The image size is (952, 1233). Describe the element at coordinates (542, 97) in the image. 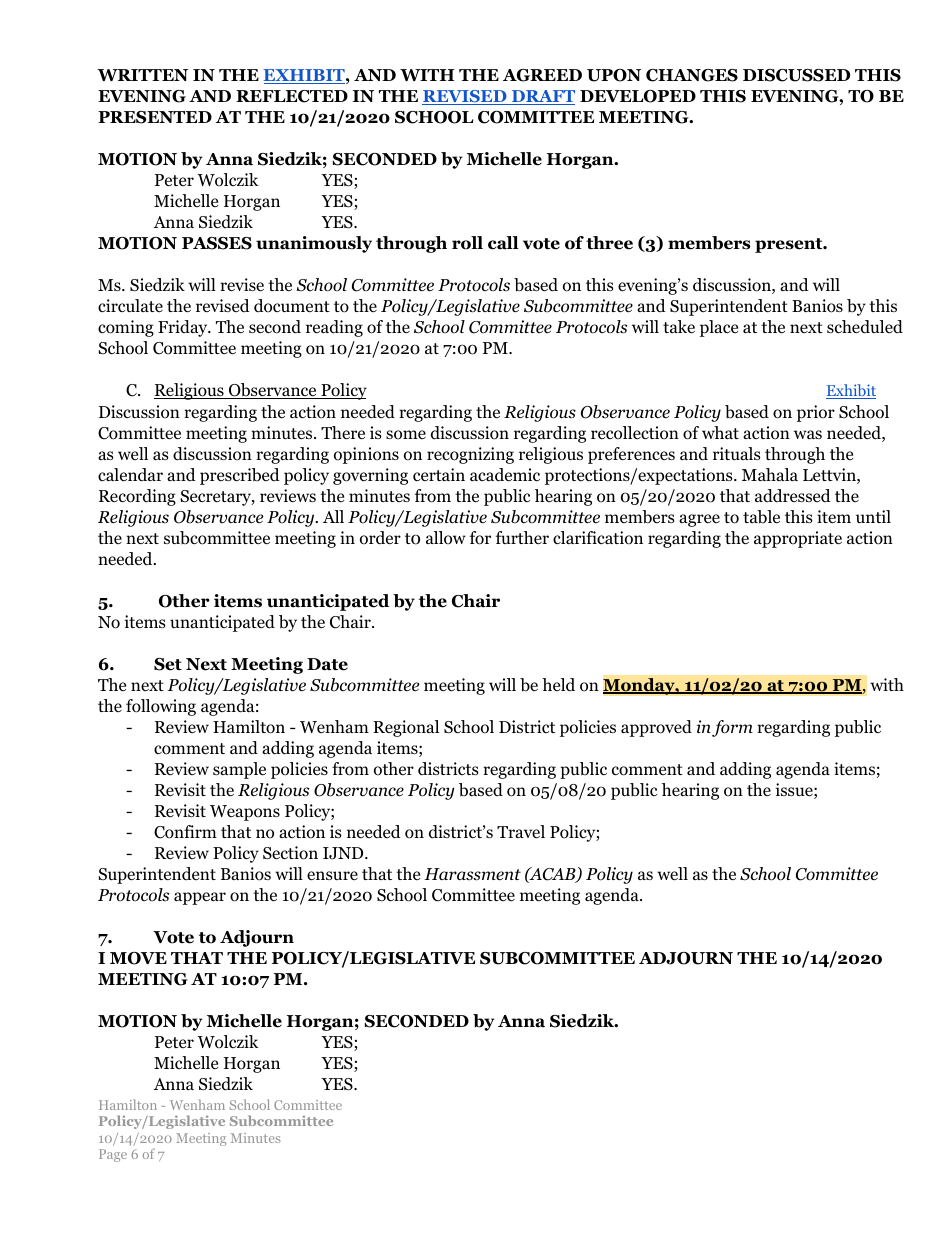

I see `DRAFT` at that location.
